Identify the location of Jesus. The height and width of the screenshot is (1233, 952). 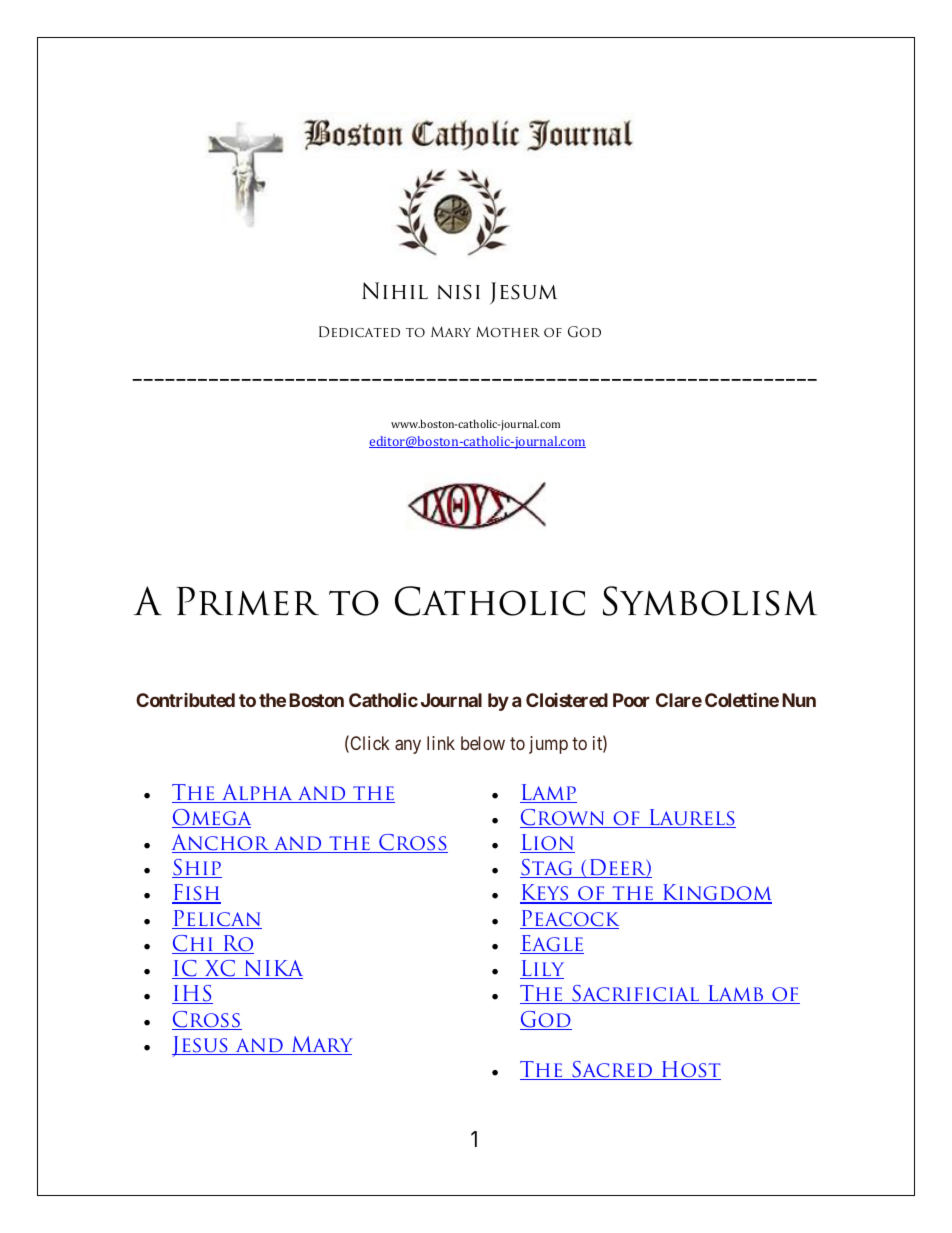
(201, 1046).
